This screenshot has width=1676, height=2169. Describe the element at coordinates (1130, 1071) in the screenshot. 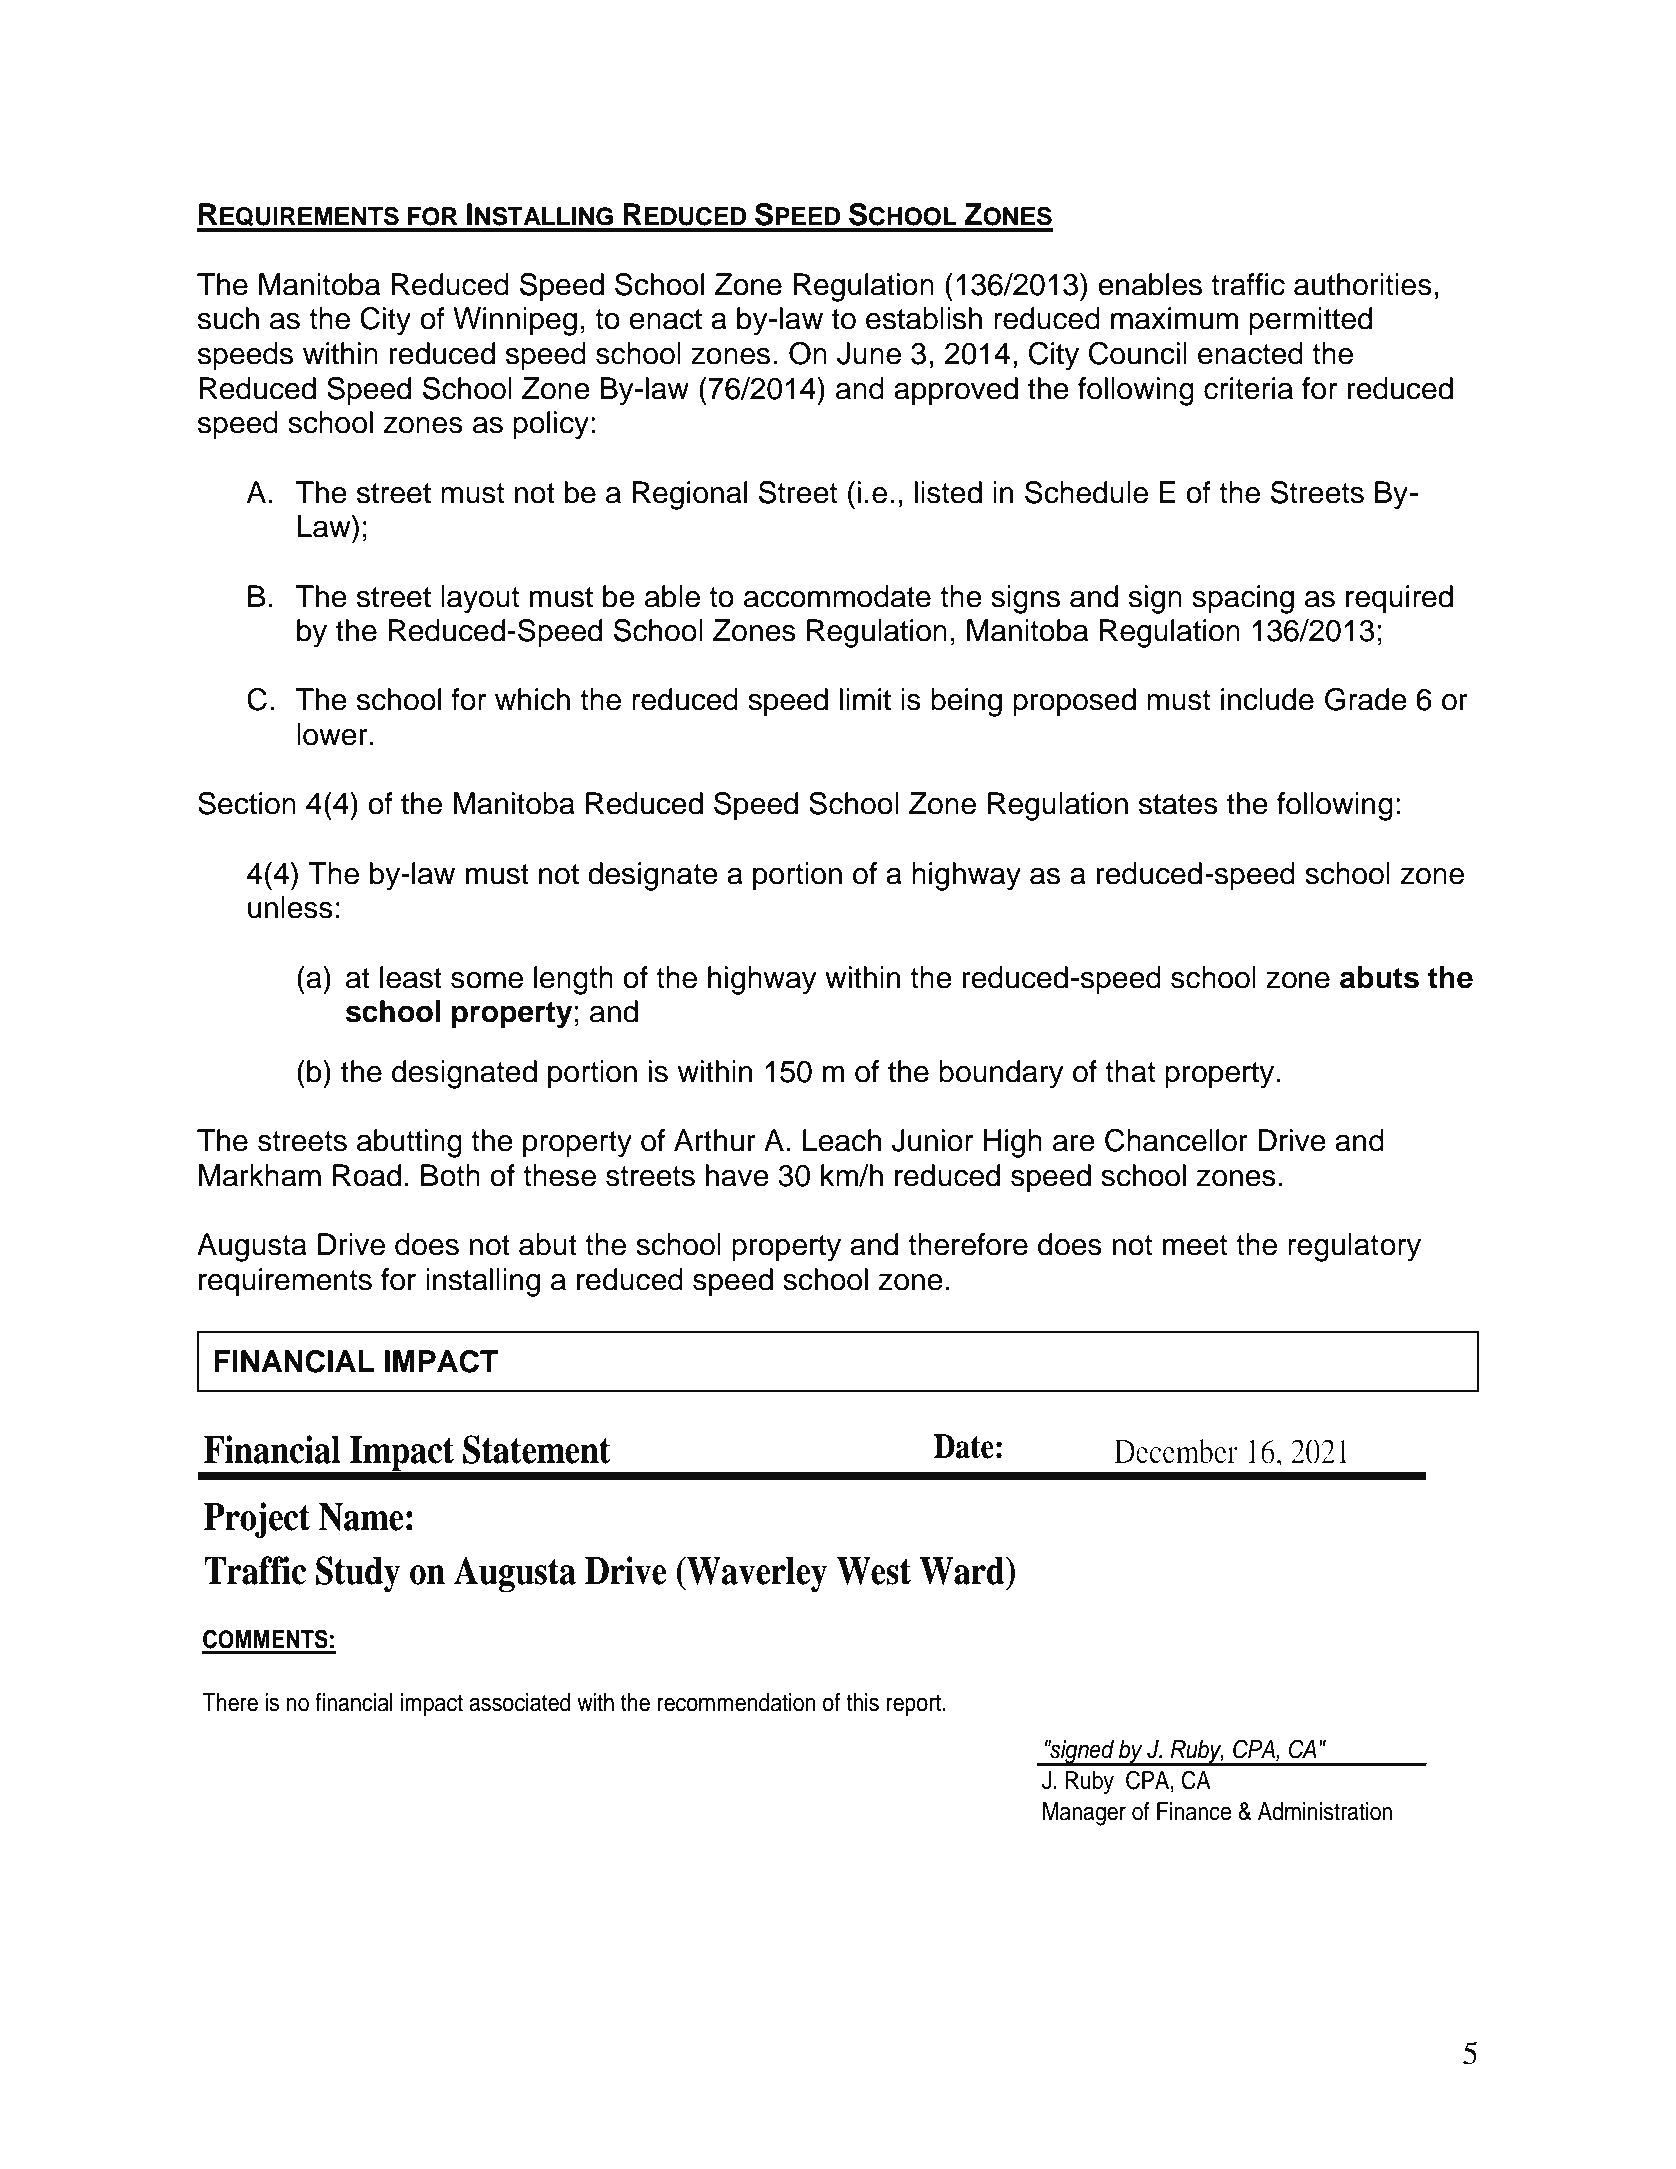

I see `that` at that location.
